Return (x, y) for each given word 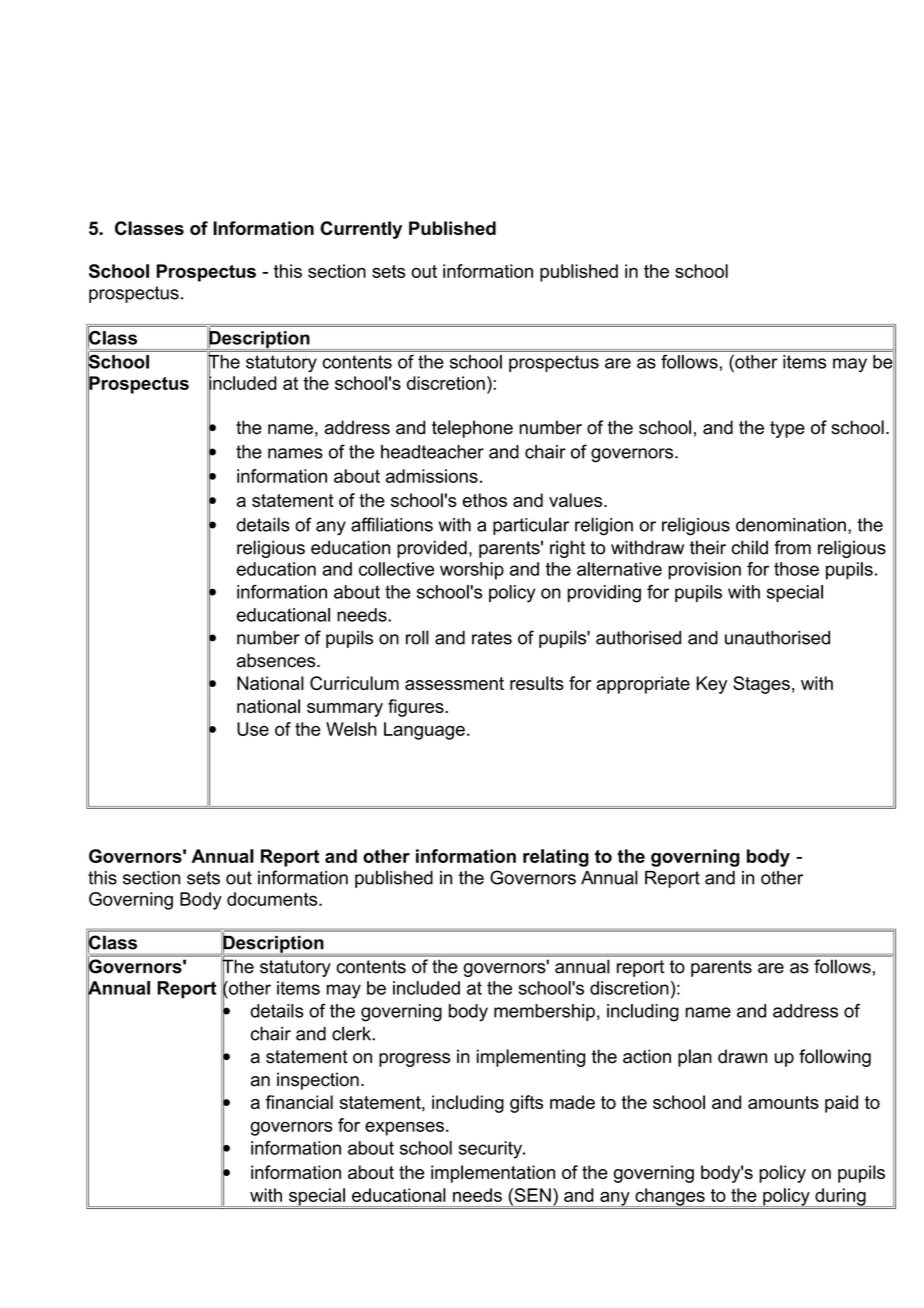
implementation (493, 1174)
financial (299, 1102)
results (537, 683)
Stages (761, 685)
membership (544, 1012)
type (787, 429)
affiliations (392, 524)
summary (345, 710)
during (840, 1197)
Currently (361, 230)
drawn (742, 1056)
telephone (472, 429)
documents (273, 899)
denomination (791, 525)
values (577, 500)
